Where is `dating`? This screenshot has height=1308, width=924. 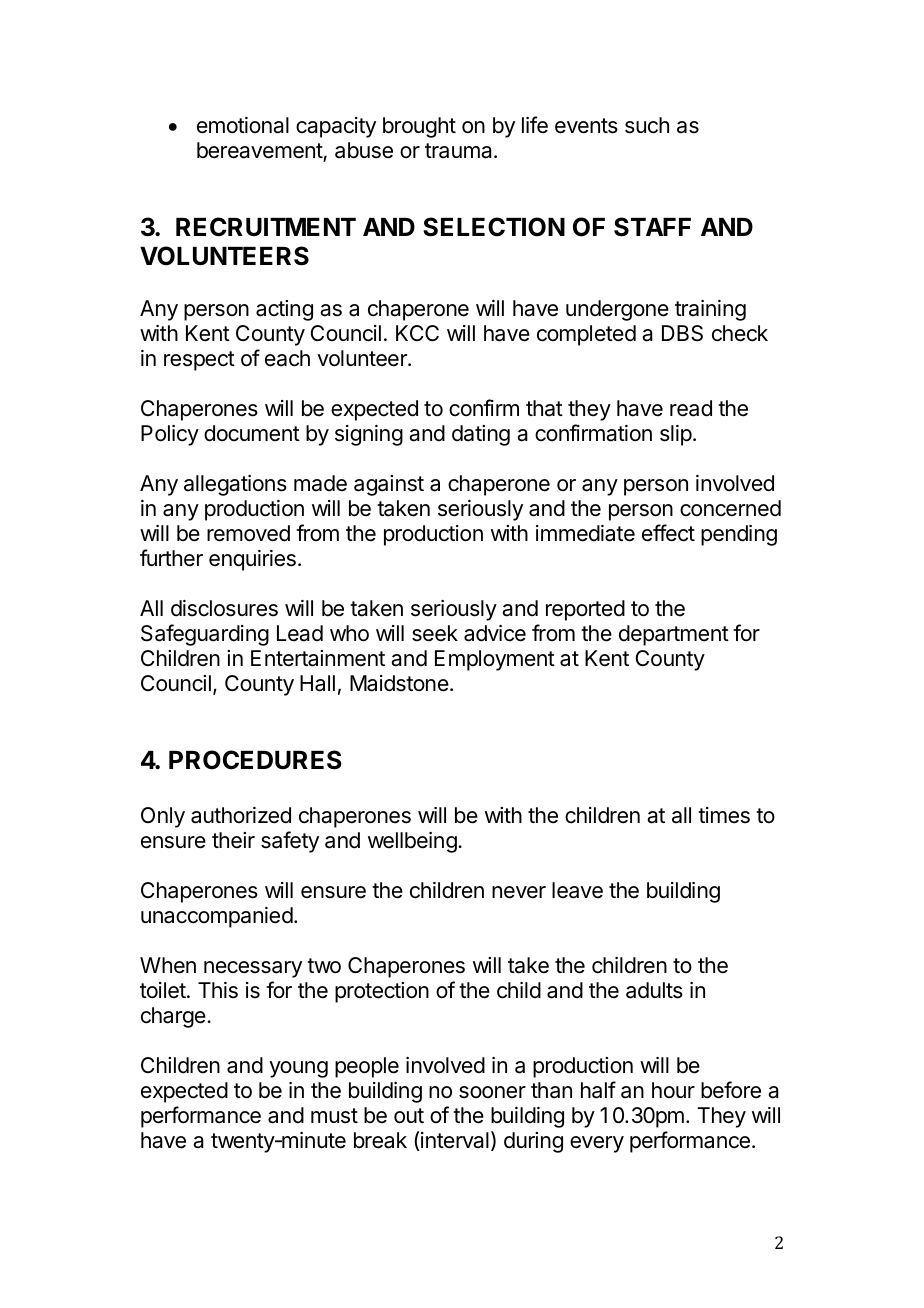 dating is located at coordinates (481, 435).
